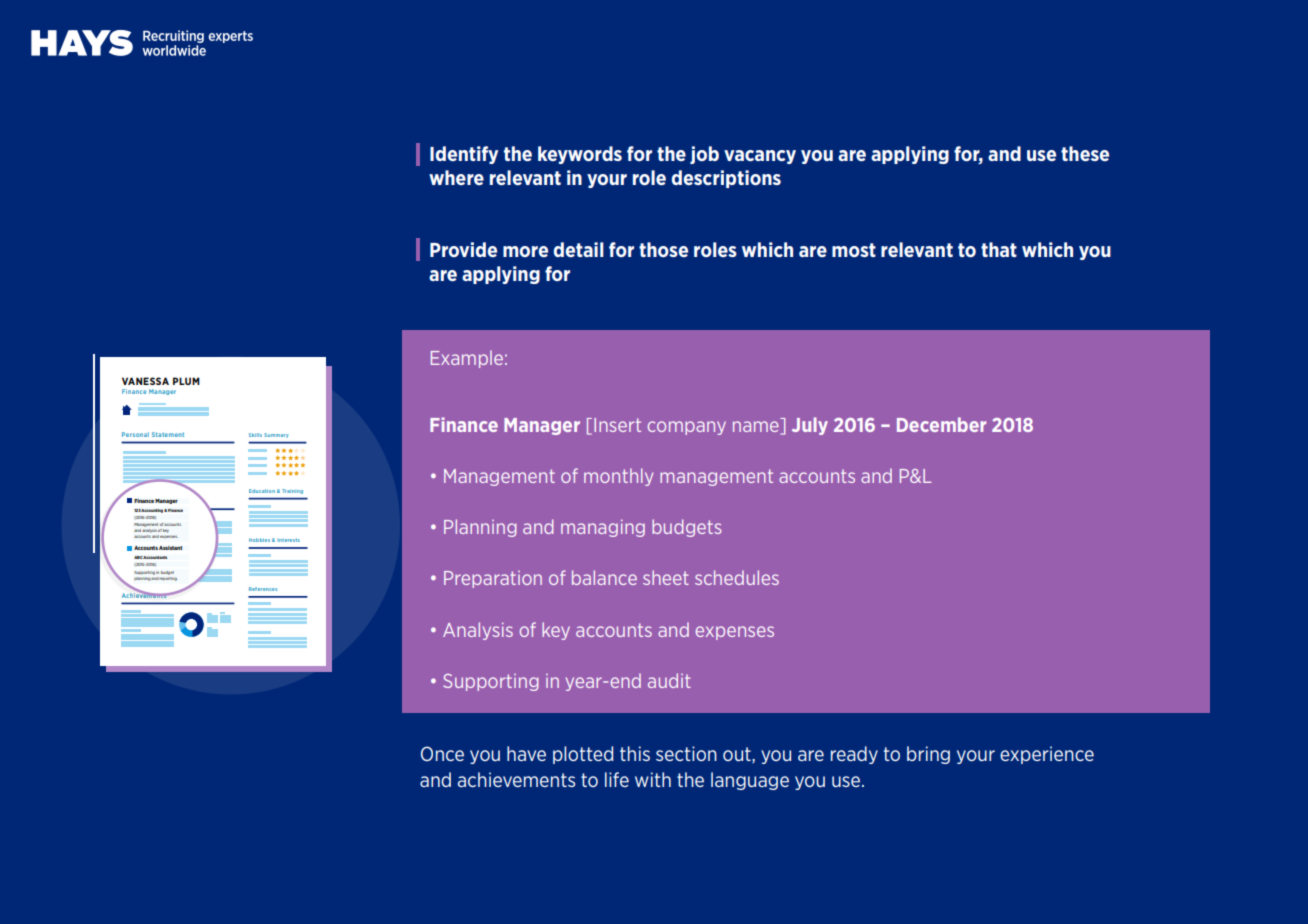 This page has width=1308, height=924. What do you see at coordinates (442, 753) in the page?
I see `Once` at bounding box center [442, 753].
